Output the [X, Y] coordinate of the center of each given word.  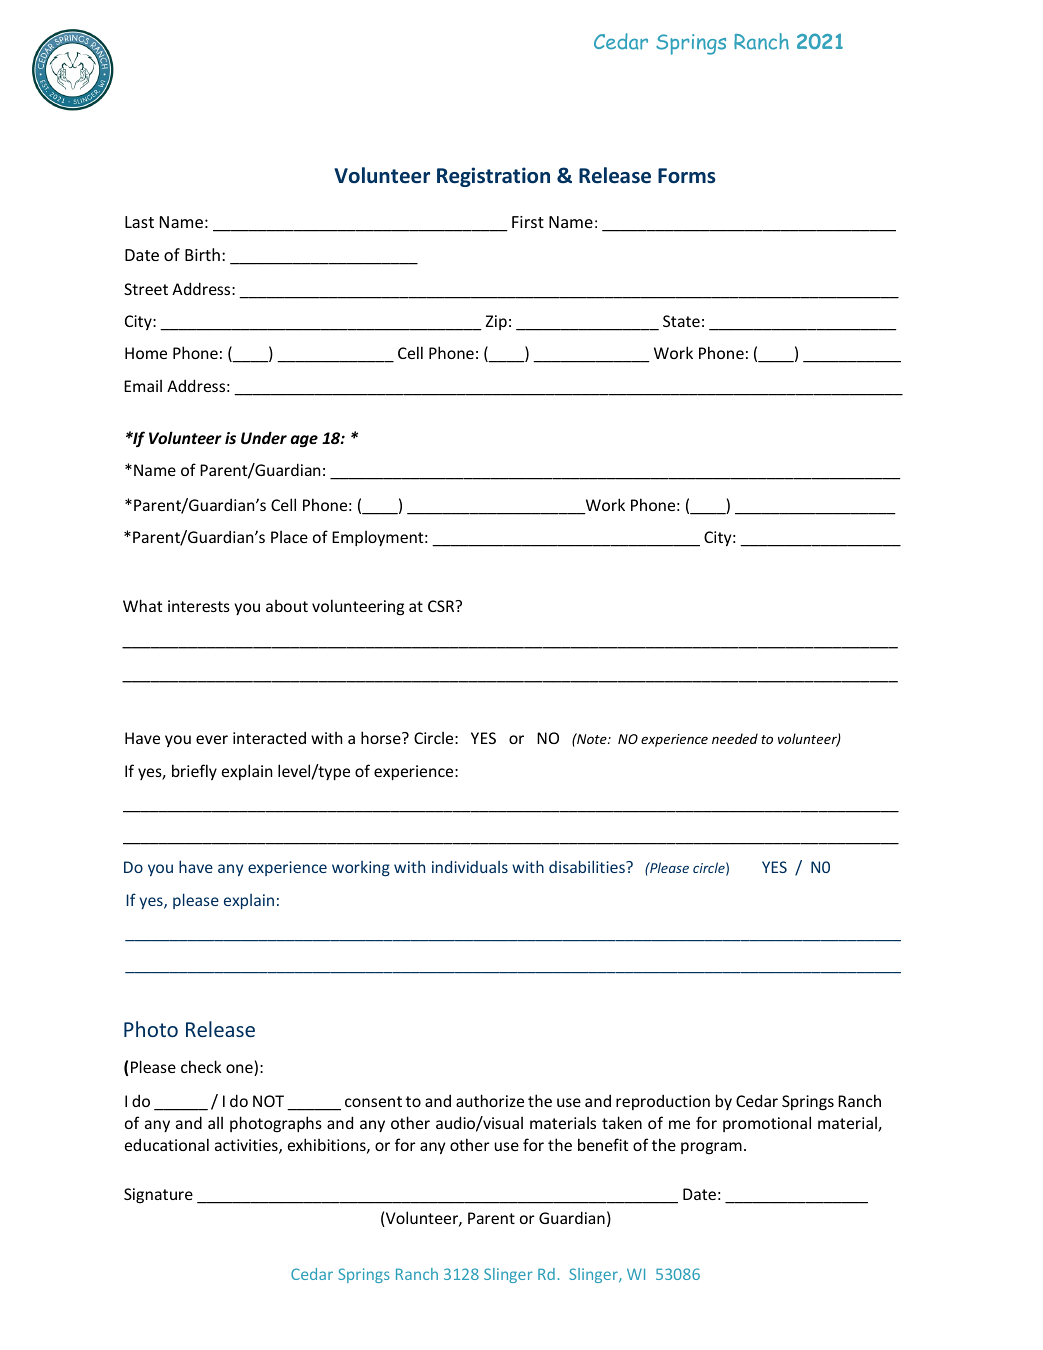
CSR [442, 606]
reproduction [663, 1102]
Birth [202, 254]
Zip [496, 322]
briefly [194, 772]
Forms [686, 175]
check [201, 1066]
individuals [470, 867]
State [681, 321]
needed [735, 738]
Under [264, 437]
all [215, 1122]
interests [199, 606]
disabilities [588, 866]
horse [382, 737]
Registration [493, 177]
